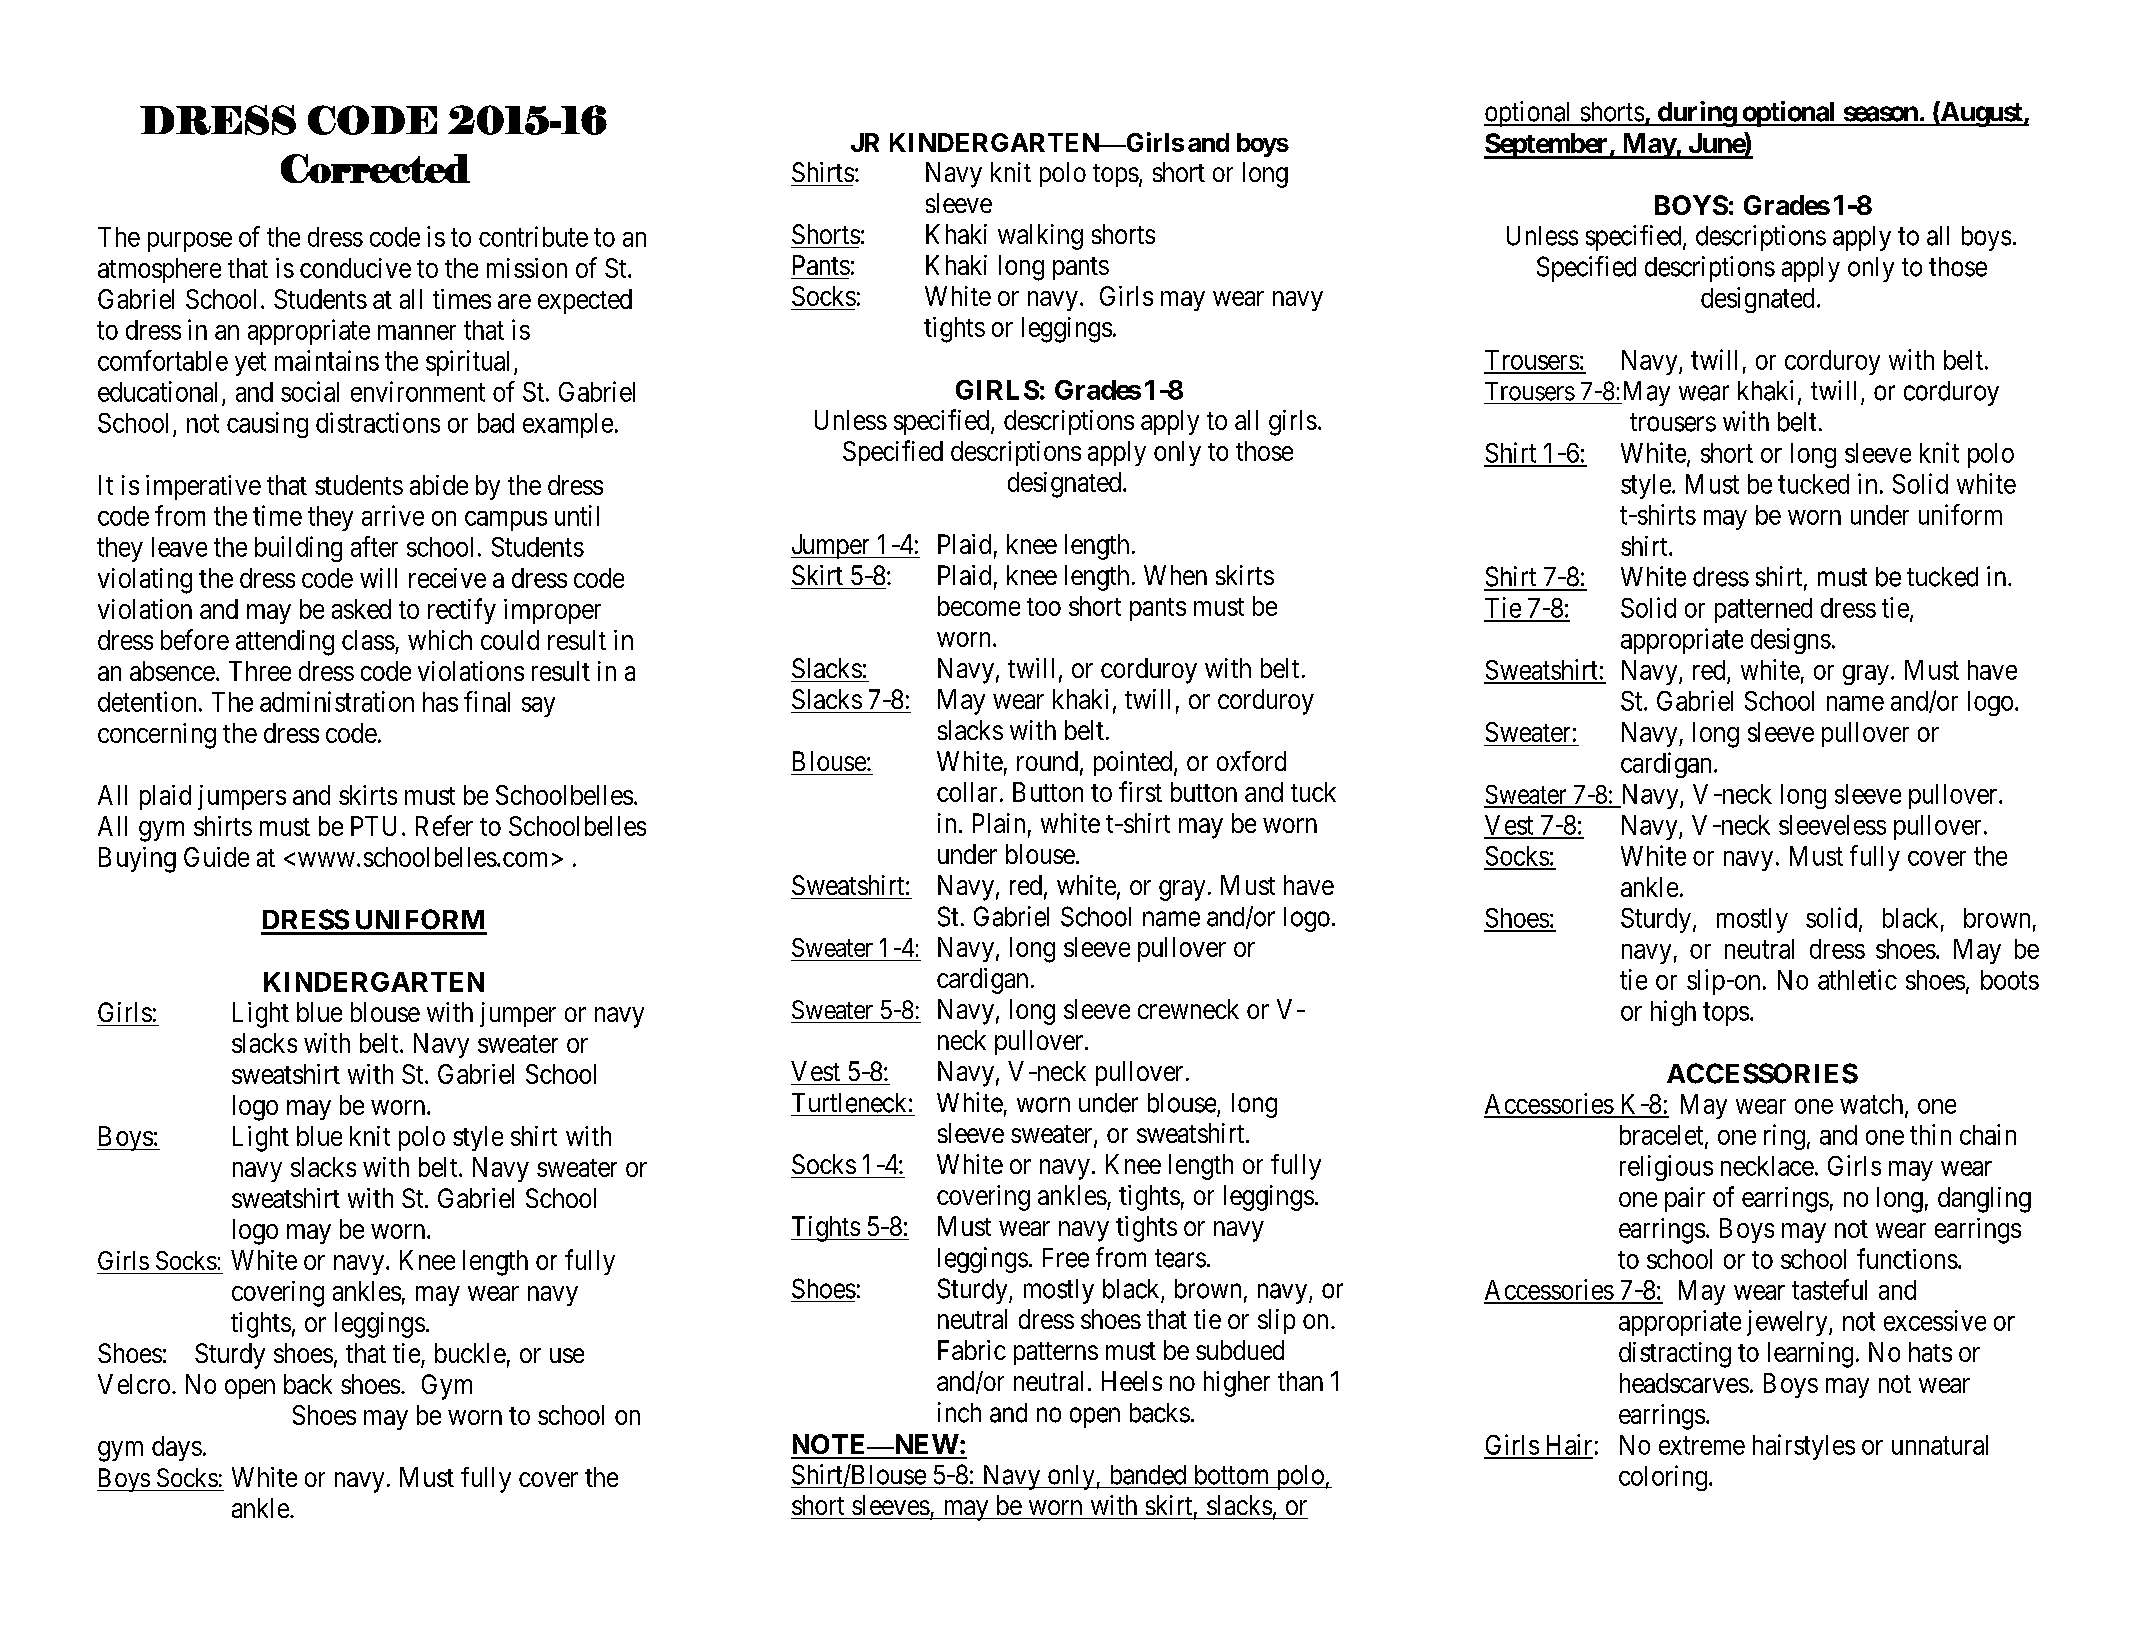  What do you see at coordinates (1547, 146) in the page?
I see `September` at bounding box center [1547, 146].
